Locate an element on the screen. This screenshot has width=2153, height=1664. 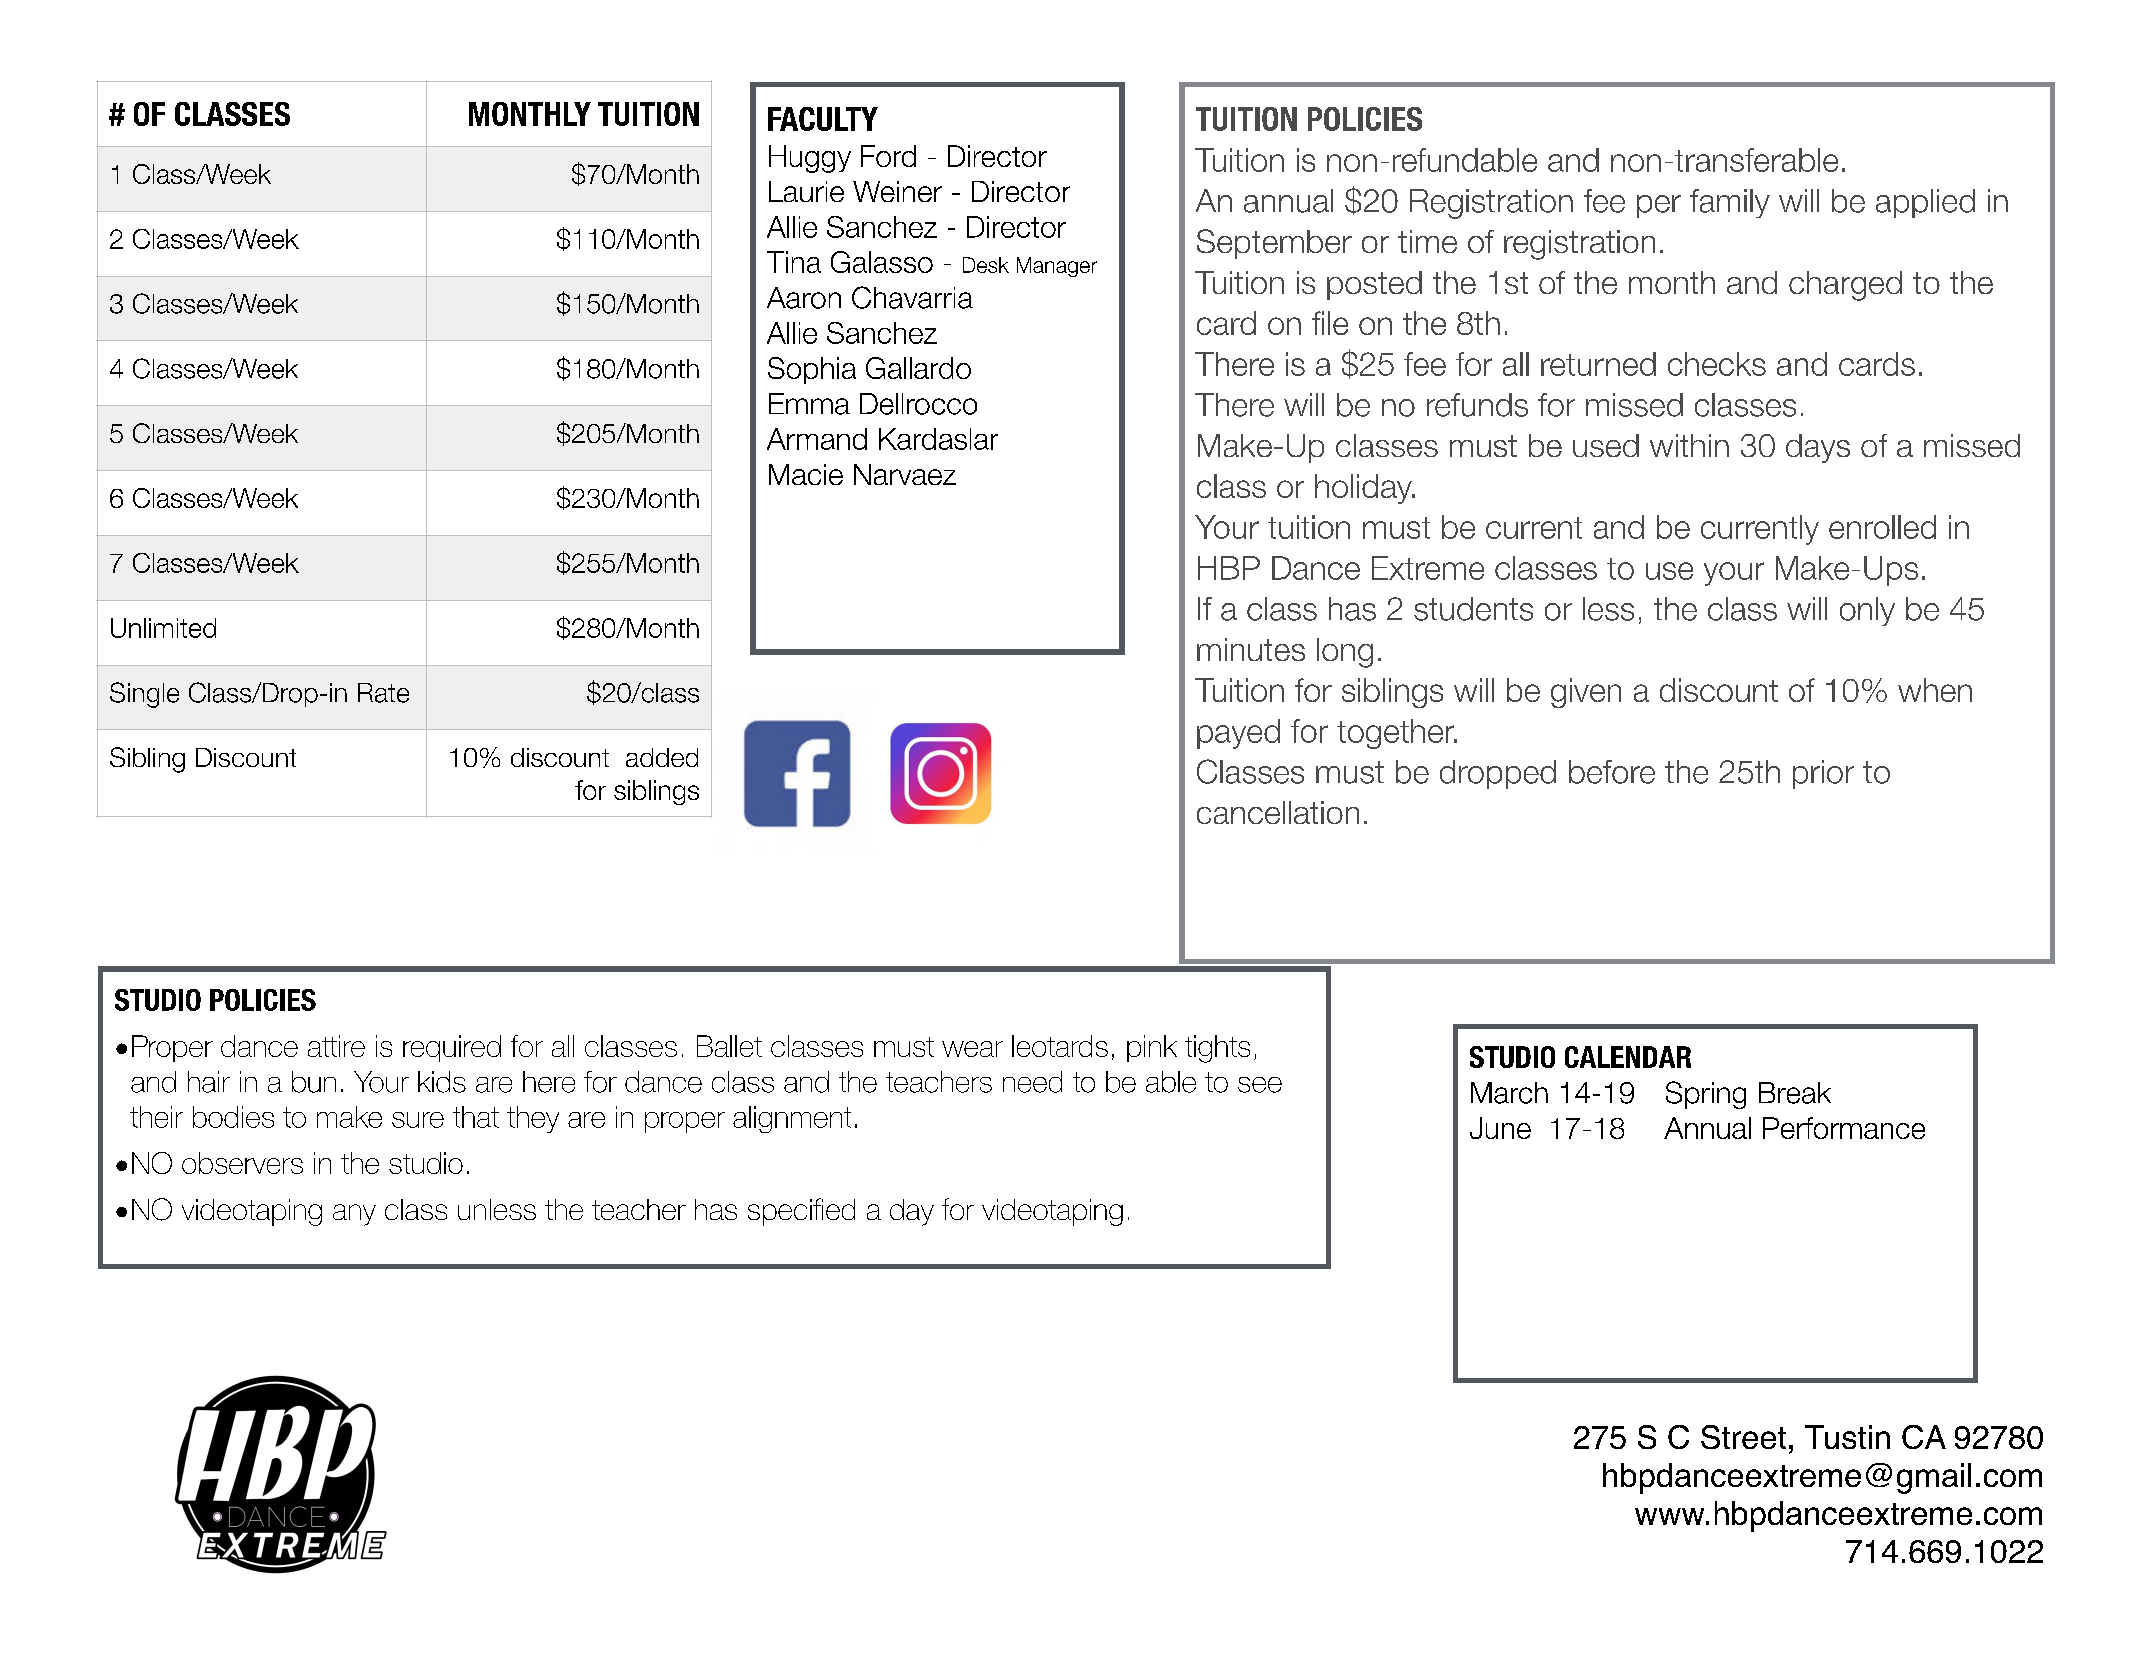
any is located at coordinates (354, 1215).
